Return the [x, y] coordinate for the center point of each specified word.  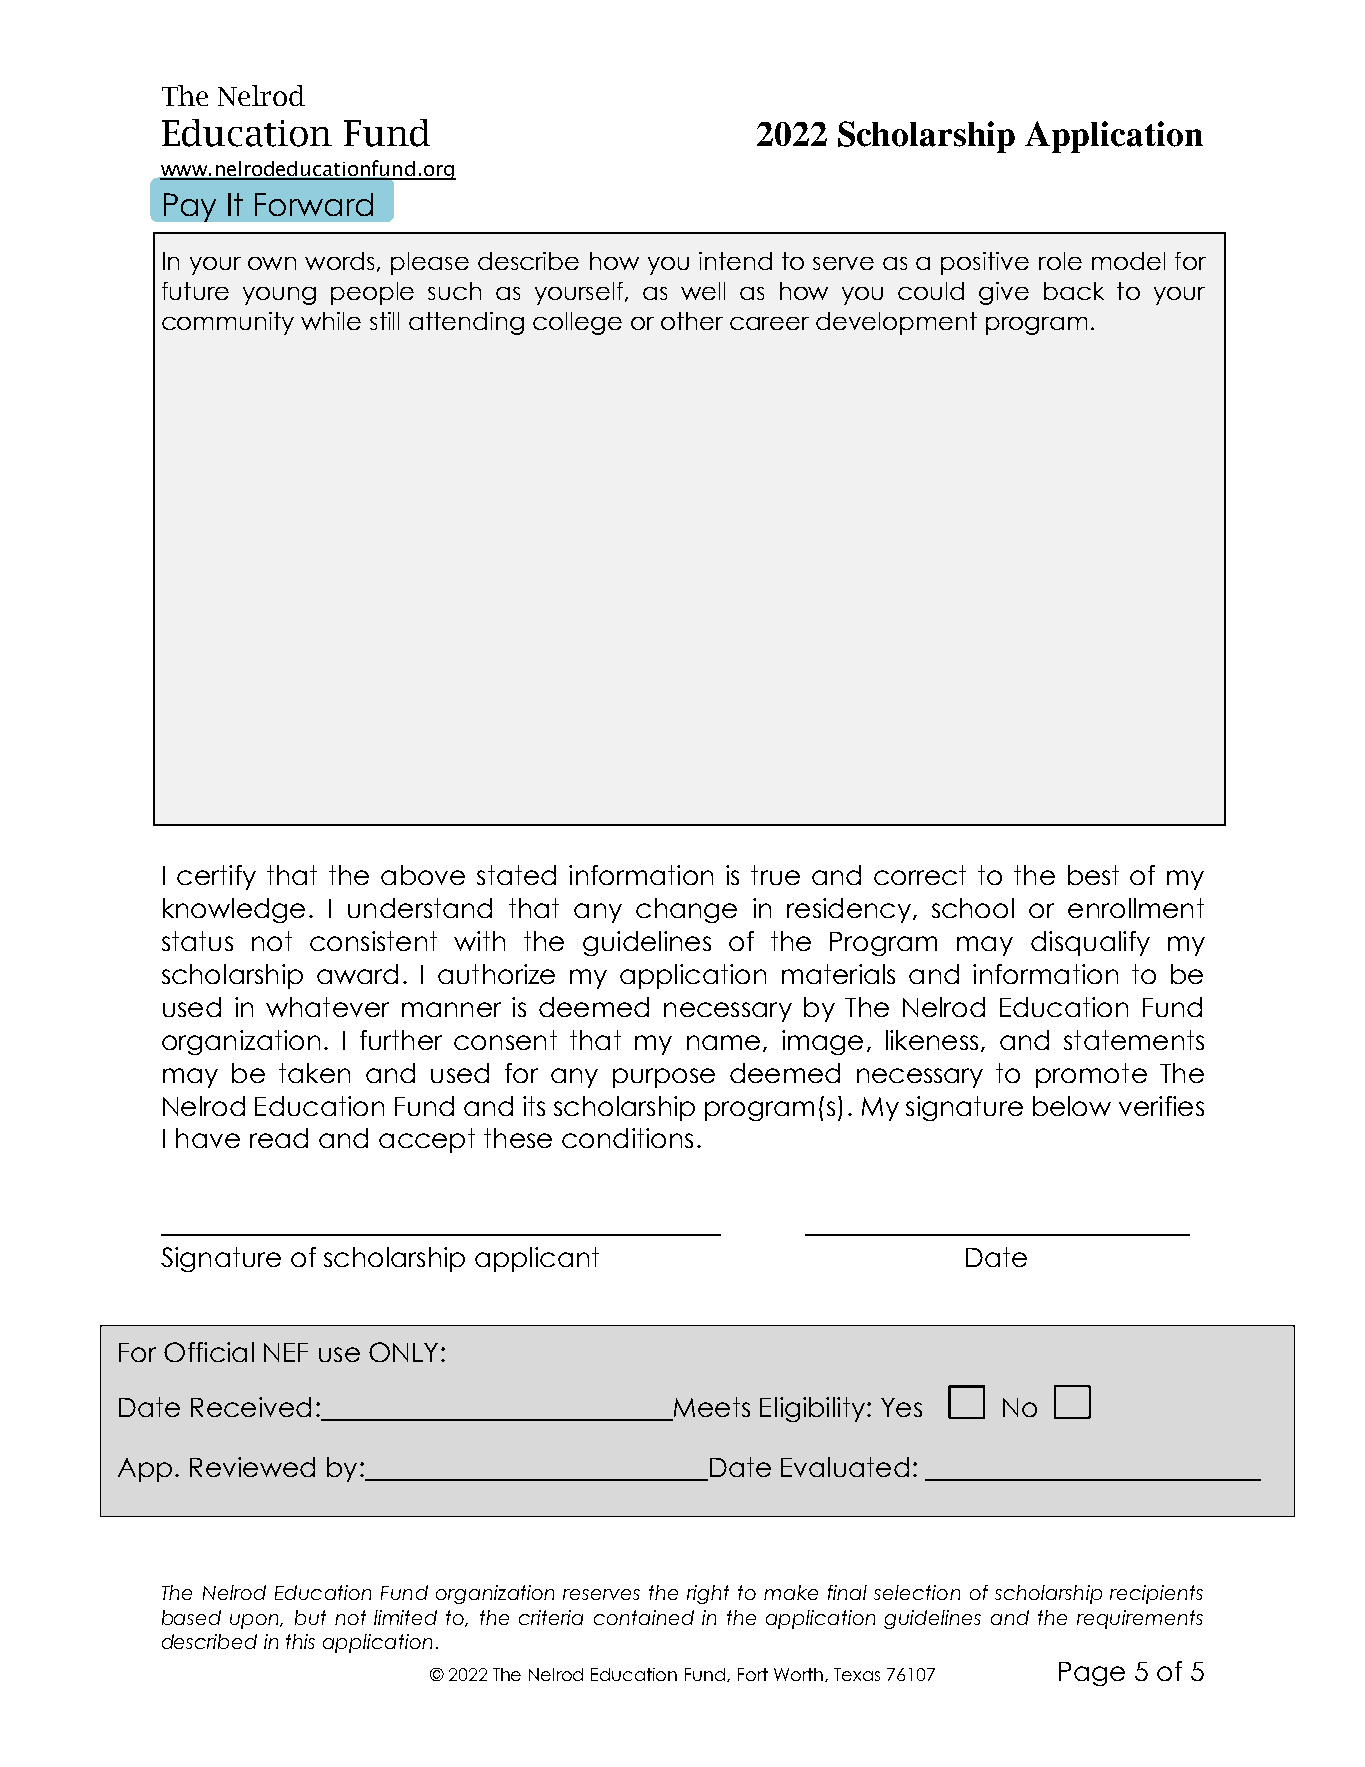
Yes [901, 1407]
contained [644, 1617]
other [692, 321]
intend [735, 261]
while [331, 321]
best [1093, 875]
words [339, 261]
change [686, 910]
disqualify [1090, 943]
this [300, 1641]
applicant [537, 1259]
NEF [286, 1352]
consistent [373, 941]
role [1060, 261]
